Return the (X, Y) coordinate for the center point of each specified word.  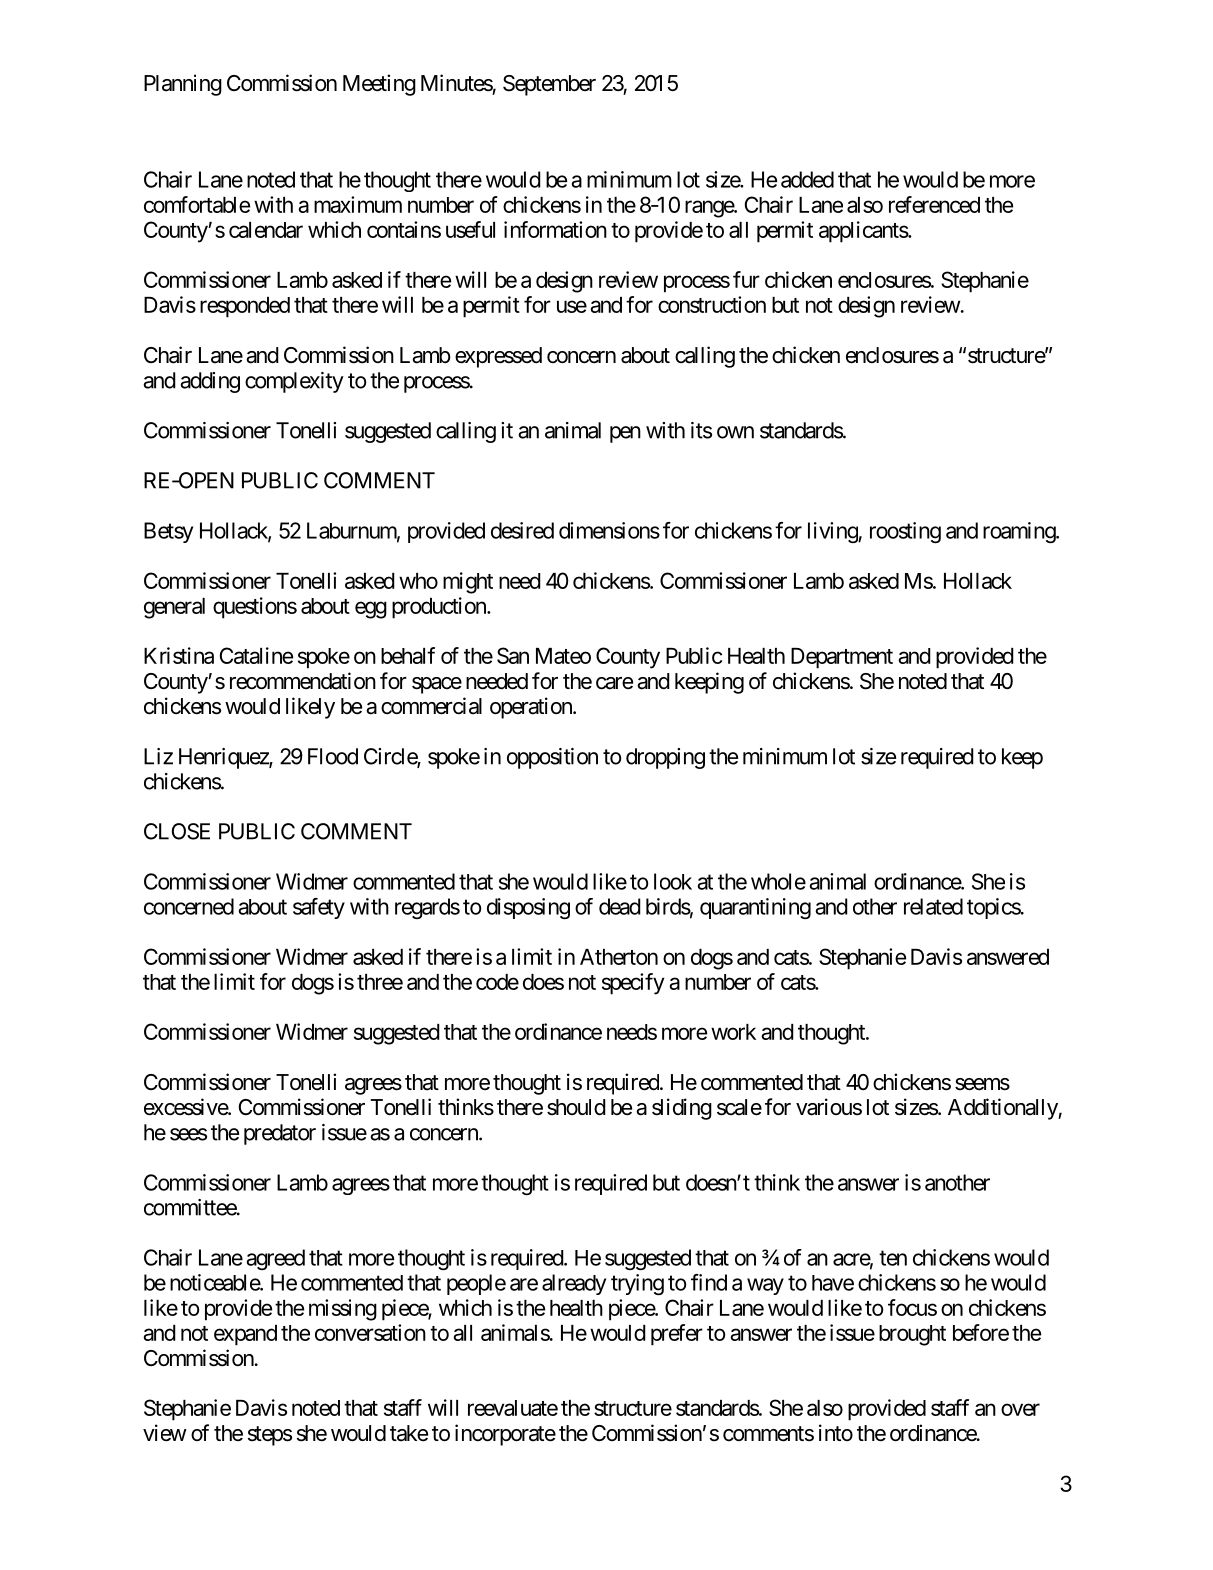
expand (245, 1335)
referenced (934, 204)
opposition (552, 758)
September (549, 85)
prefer (677, 1335)
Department (842, 658)
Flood (333, 756)
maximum (358, 204)
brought (912, 1335)
